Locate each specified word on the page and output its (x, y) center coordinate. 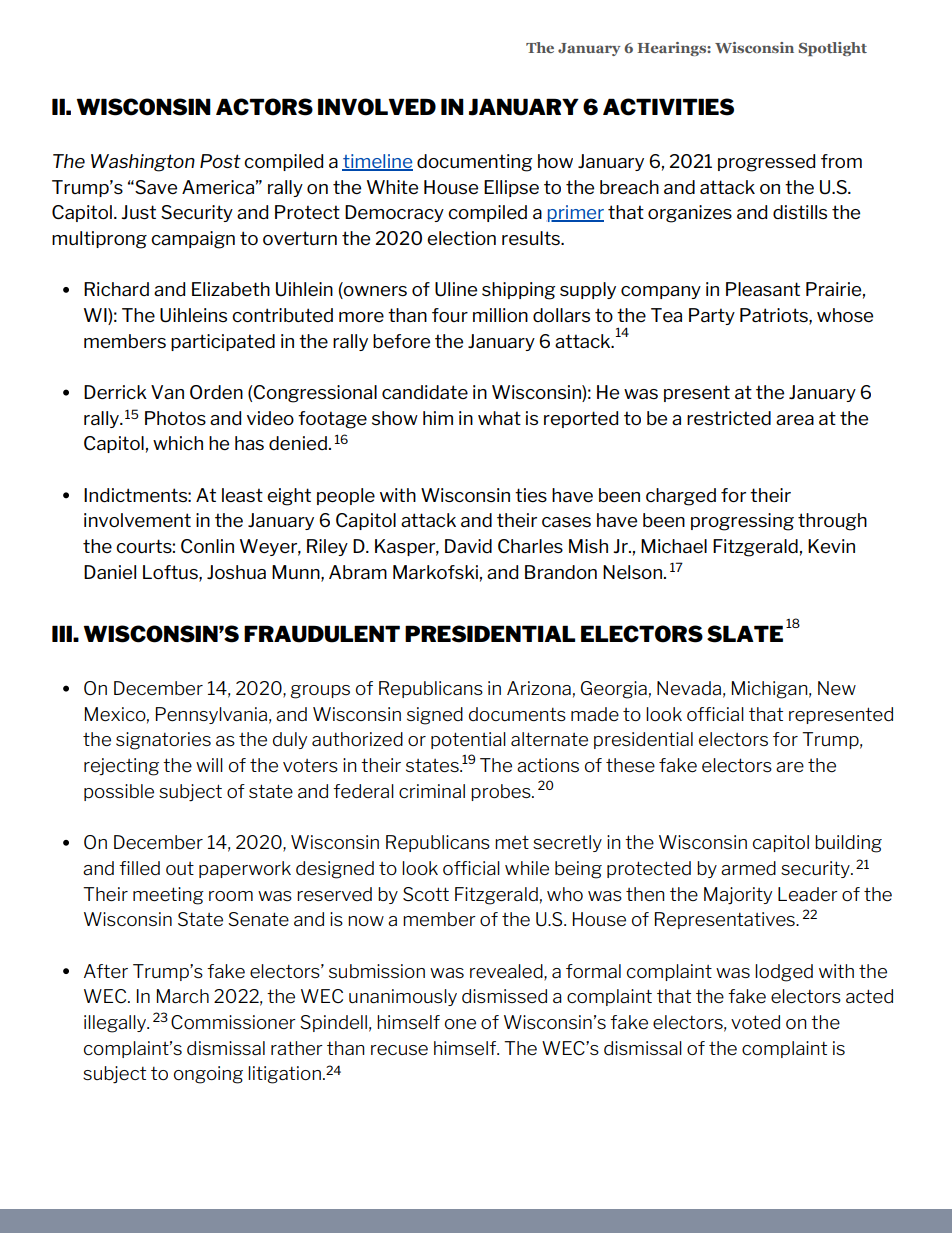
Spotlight (833, 49)
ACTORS (264, 107)
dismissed (504, 996)
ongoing (208, 1075)
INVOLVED (377, 107)
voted (755, 1022)
